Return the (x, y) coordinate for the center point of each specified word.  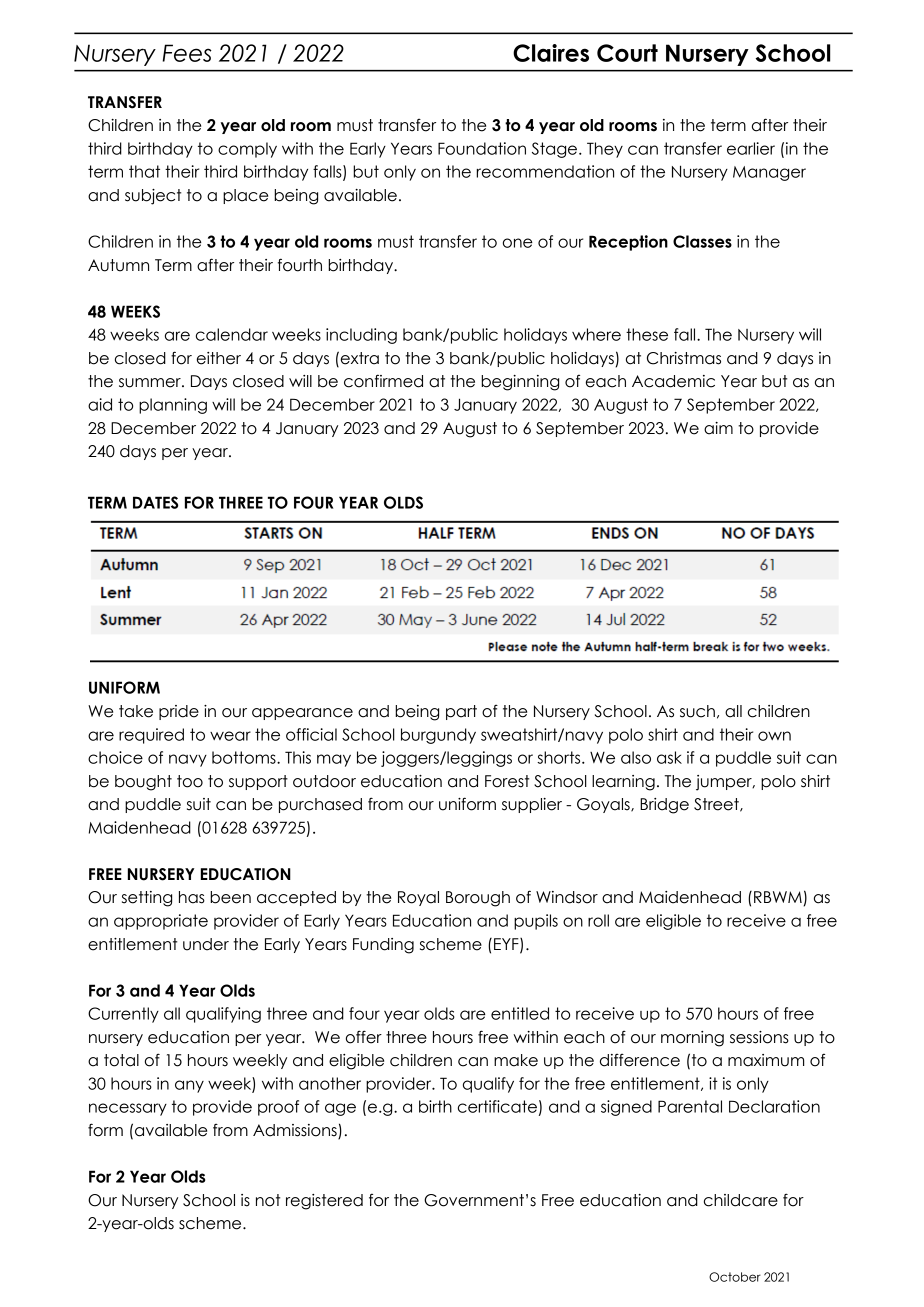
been (230, 897)
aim (718, 428)
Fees (187, 53)
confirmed (383, 381)
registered (324, 1202)
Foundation (482, 148)
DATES (155, 502)
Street (717, 805)
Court (627, 53)
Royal (418, 898)
